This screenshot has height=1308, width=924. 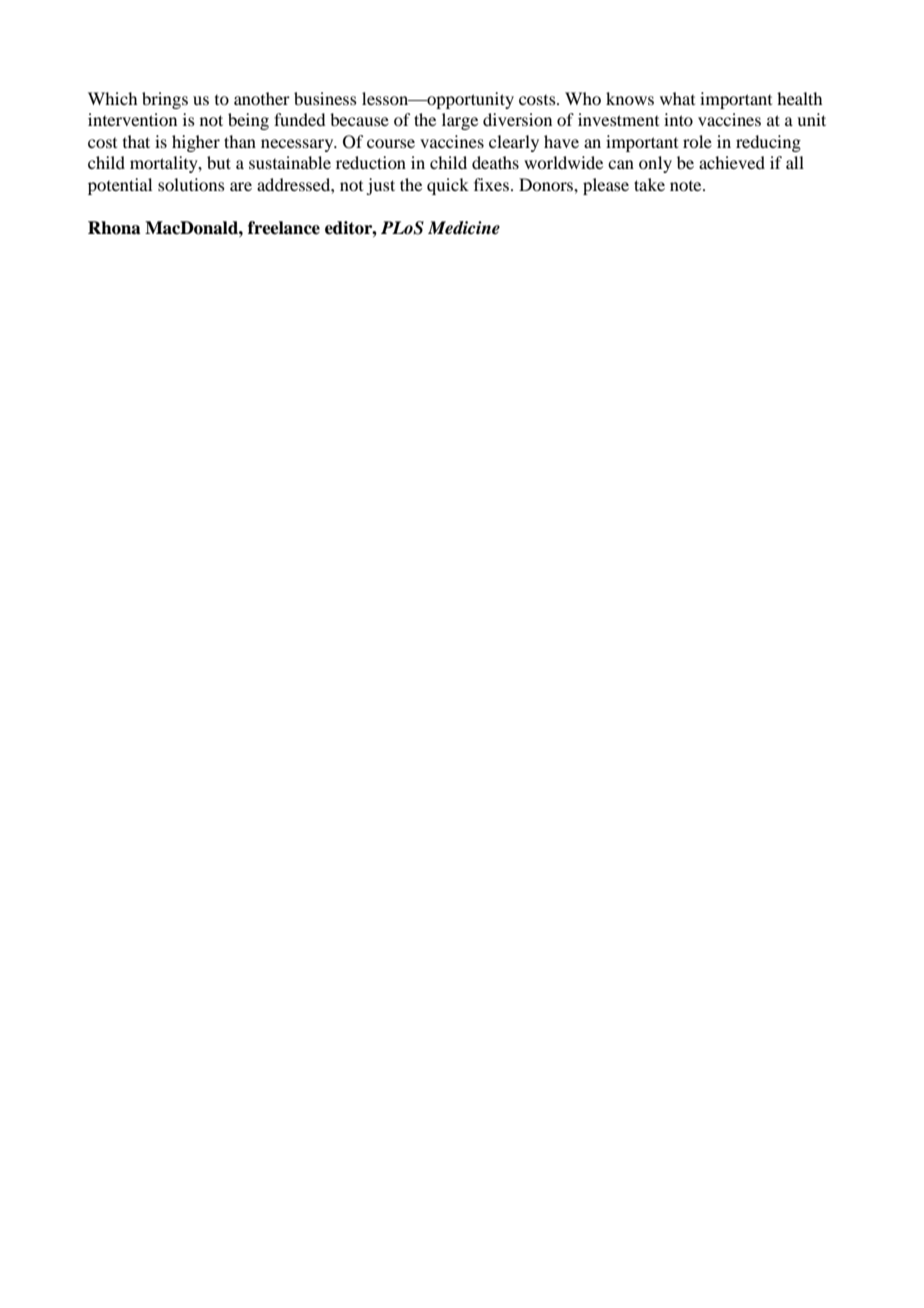 What do you see at coordinates (165, 100) in the screenshot?
I see `brings` at bounding box center [165, 100].
